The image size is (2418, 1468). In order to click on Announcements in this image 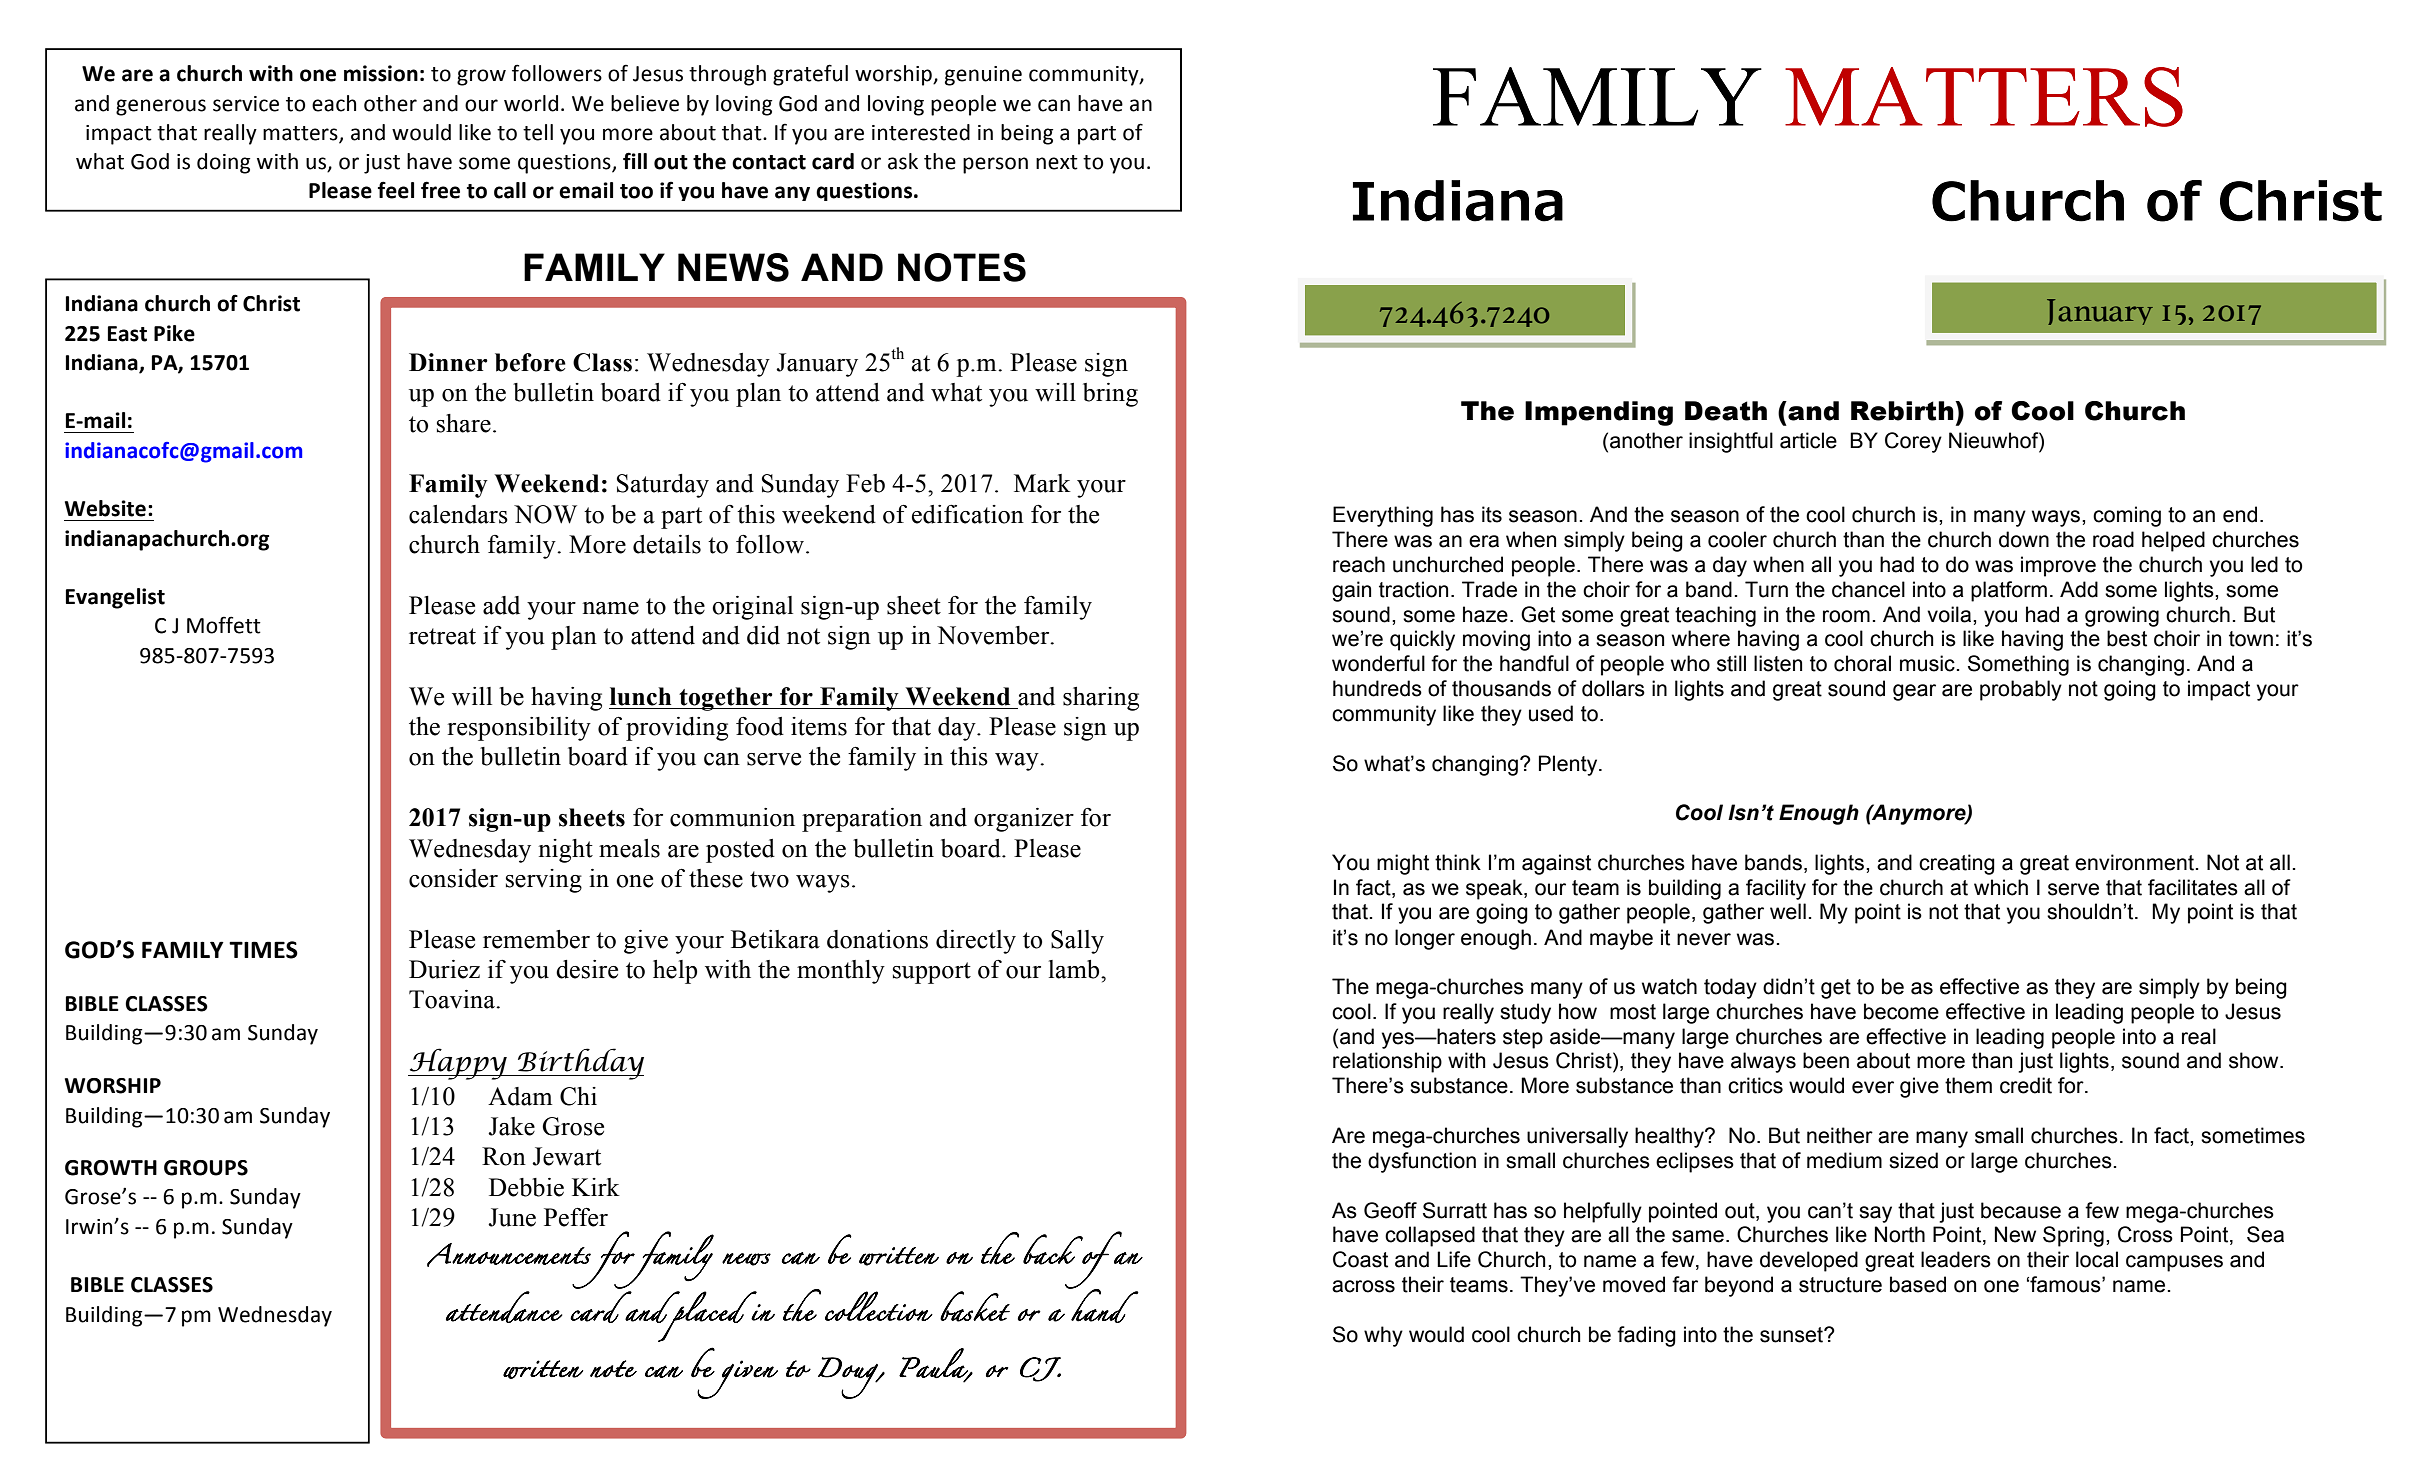, I will do `click(509, 1255)`.
